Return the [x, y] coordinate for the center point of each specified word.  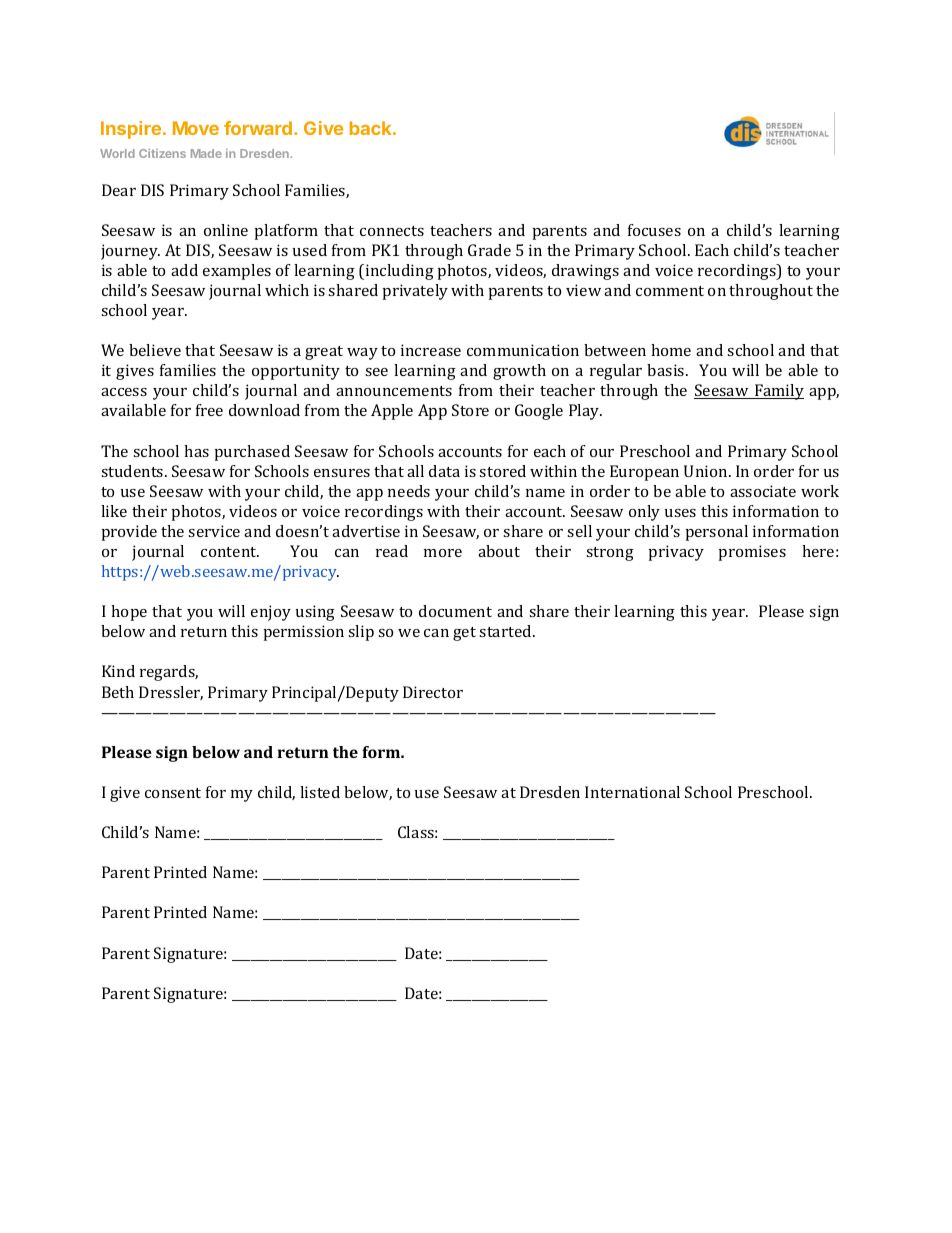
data [444, 471]
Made [206, 153]
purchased [252, 453]
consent [173, 793]
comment [670, 291]
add [184, 270]
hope [129, 613]
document [455, 611]
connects [392, 231]
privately [415, 292]
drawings [585, 272]
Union [707, 471]
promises [752, 553]
